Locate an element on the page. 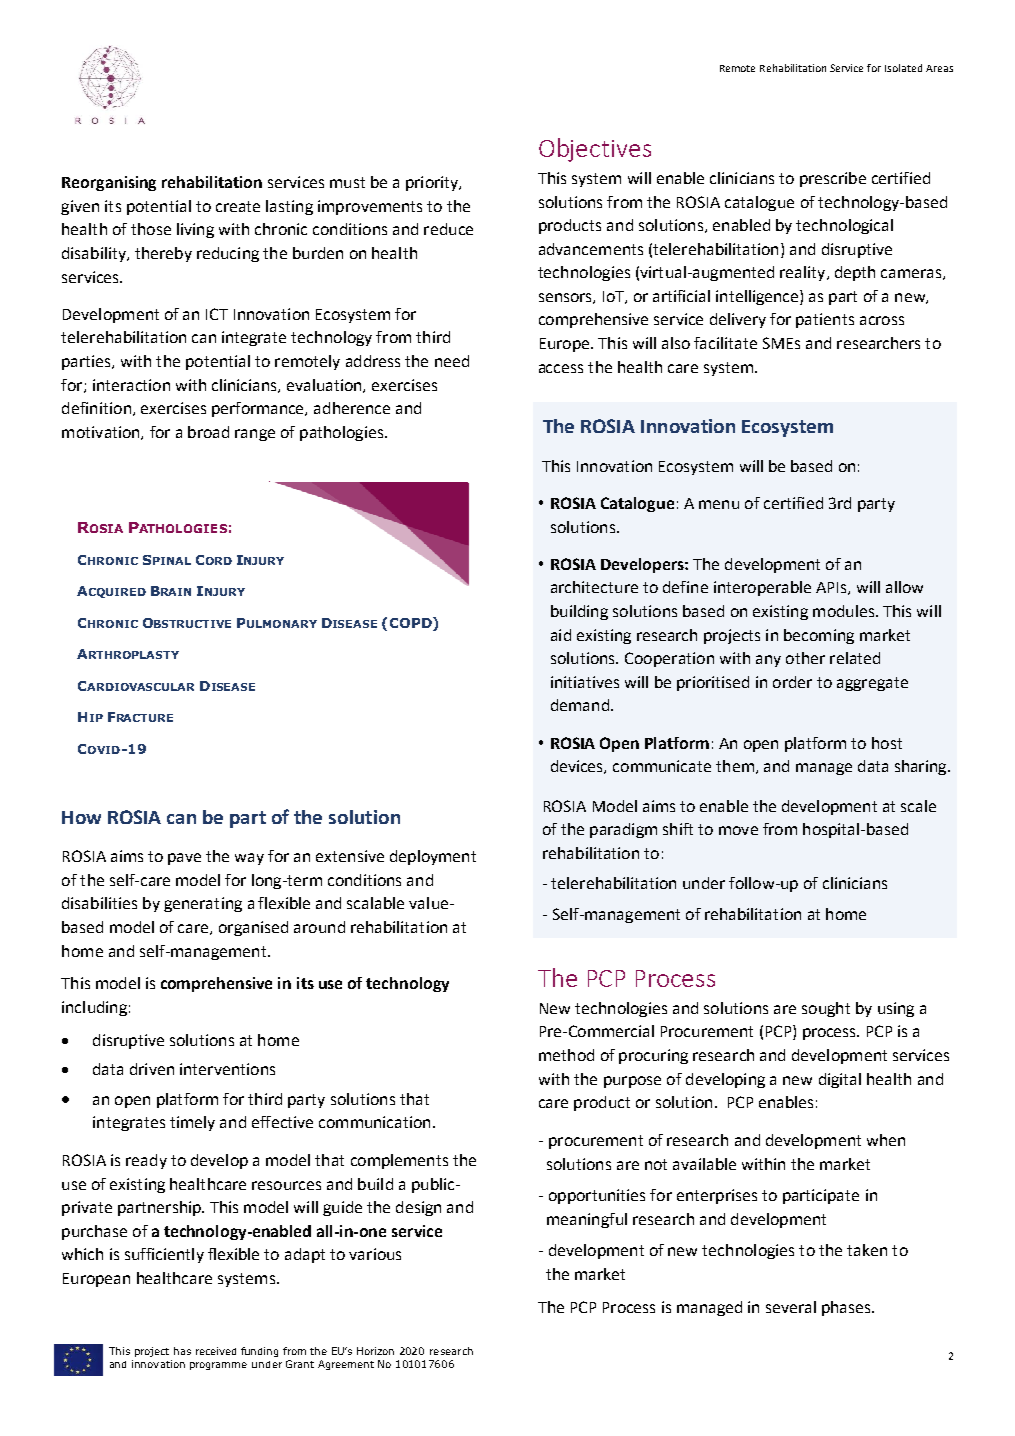  Isolated is located at coordinates (903, 68).
